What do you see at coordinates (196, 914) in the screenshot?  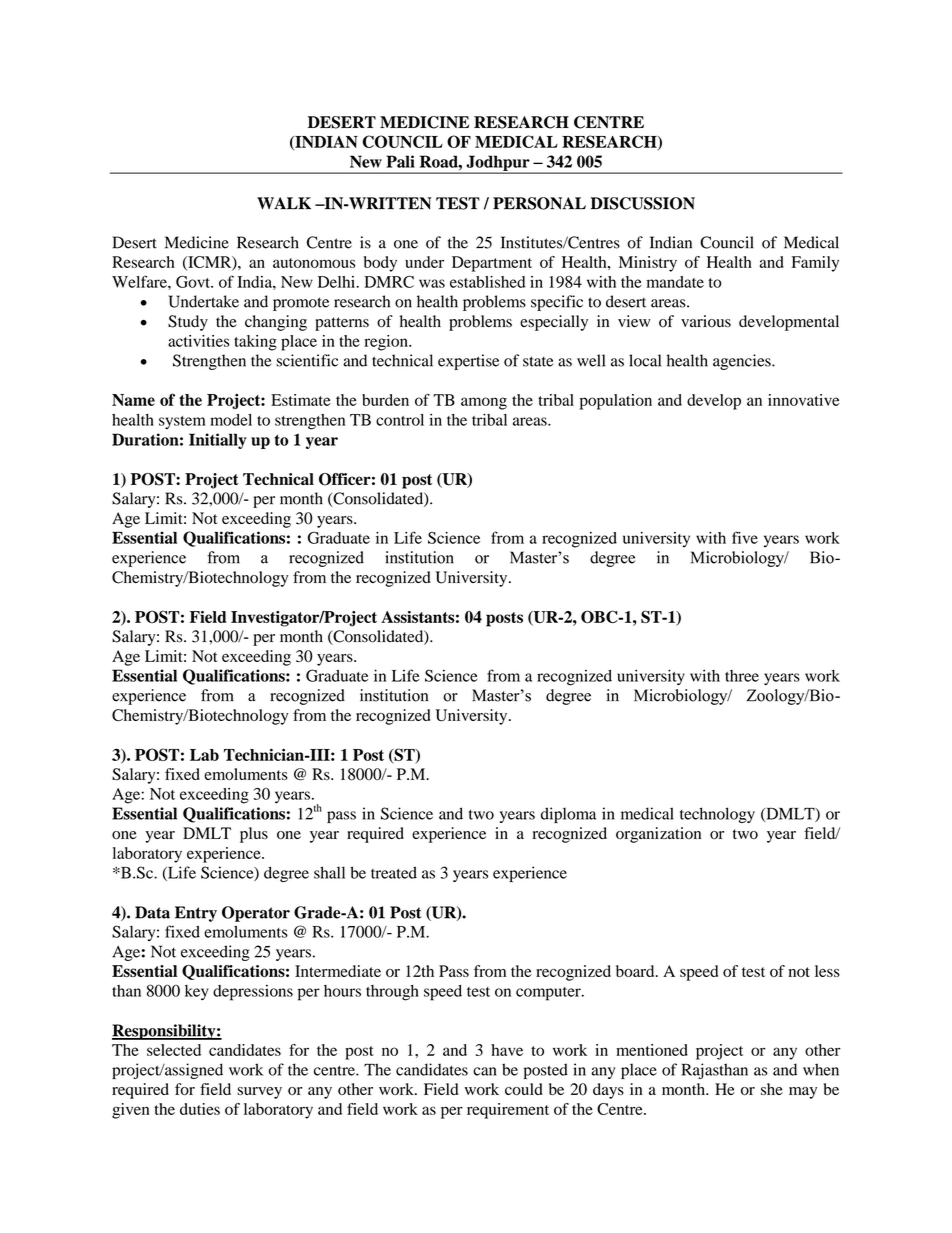 I see `Entry` at bounding box center [196, 914].
